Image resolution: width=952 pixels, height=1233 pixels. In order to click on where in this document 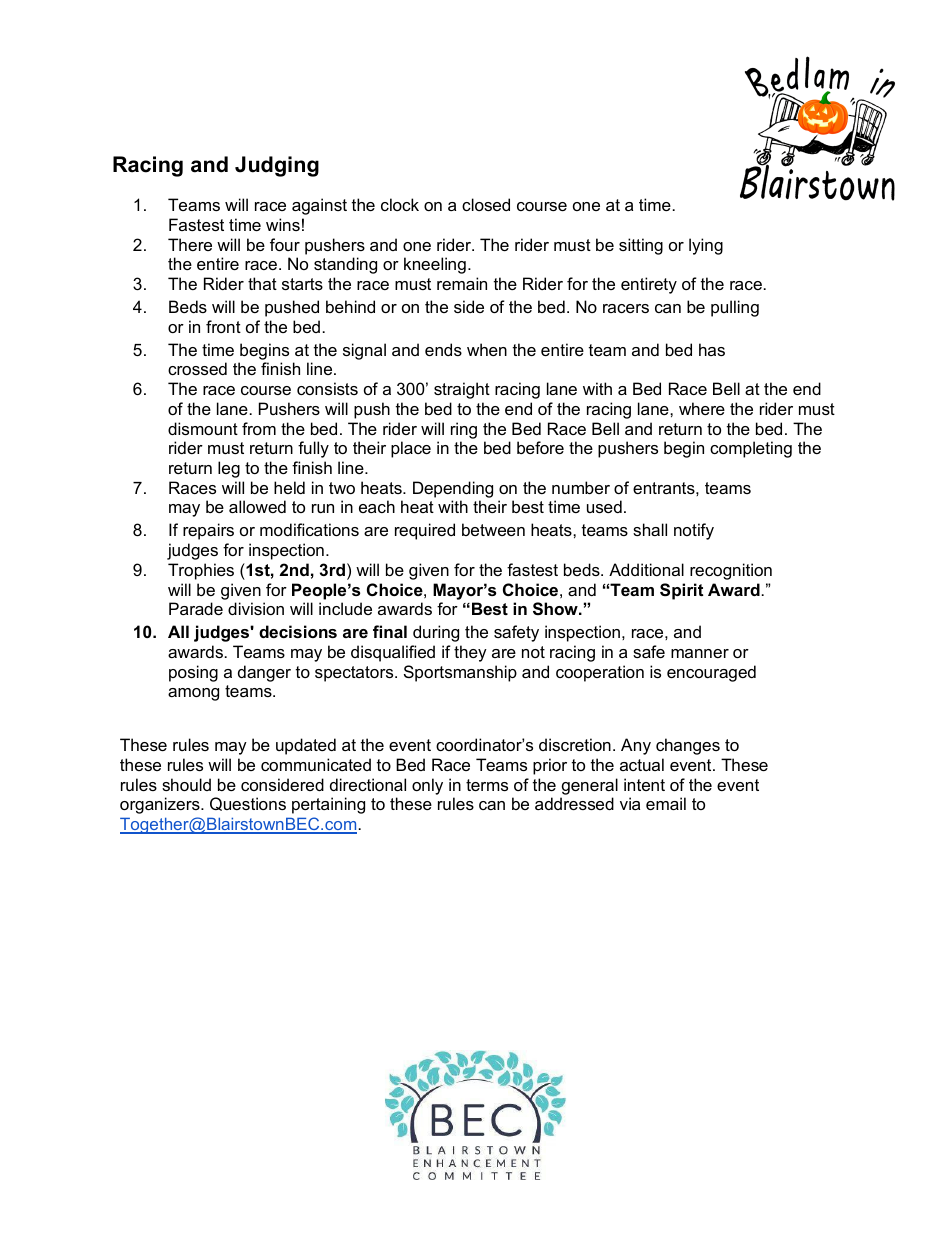, I will do `click(702, 408)`.
